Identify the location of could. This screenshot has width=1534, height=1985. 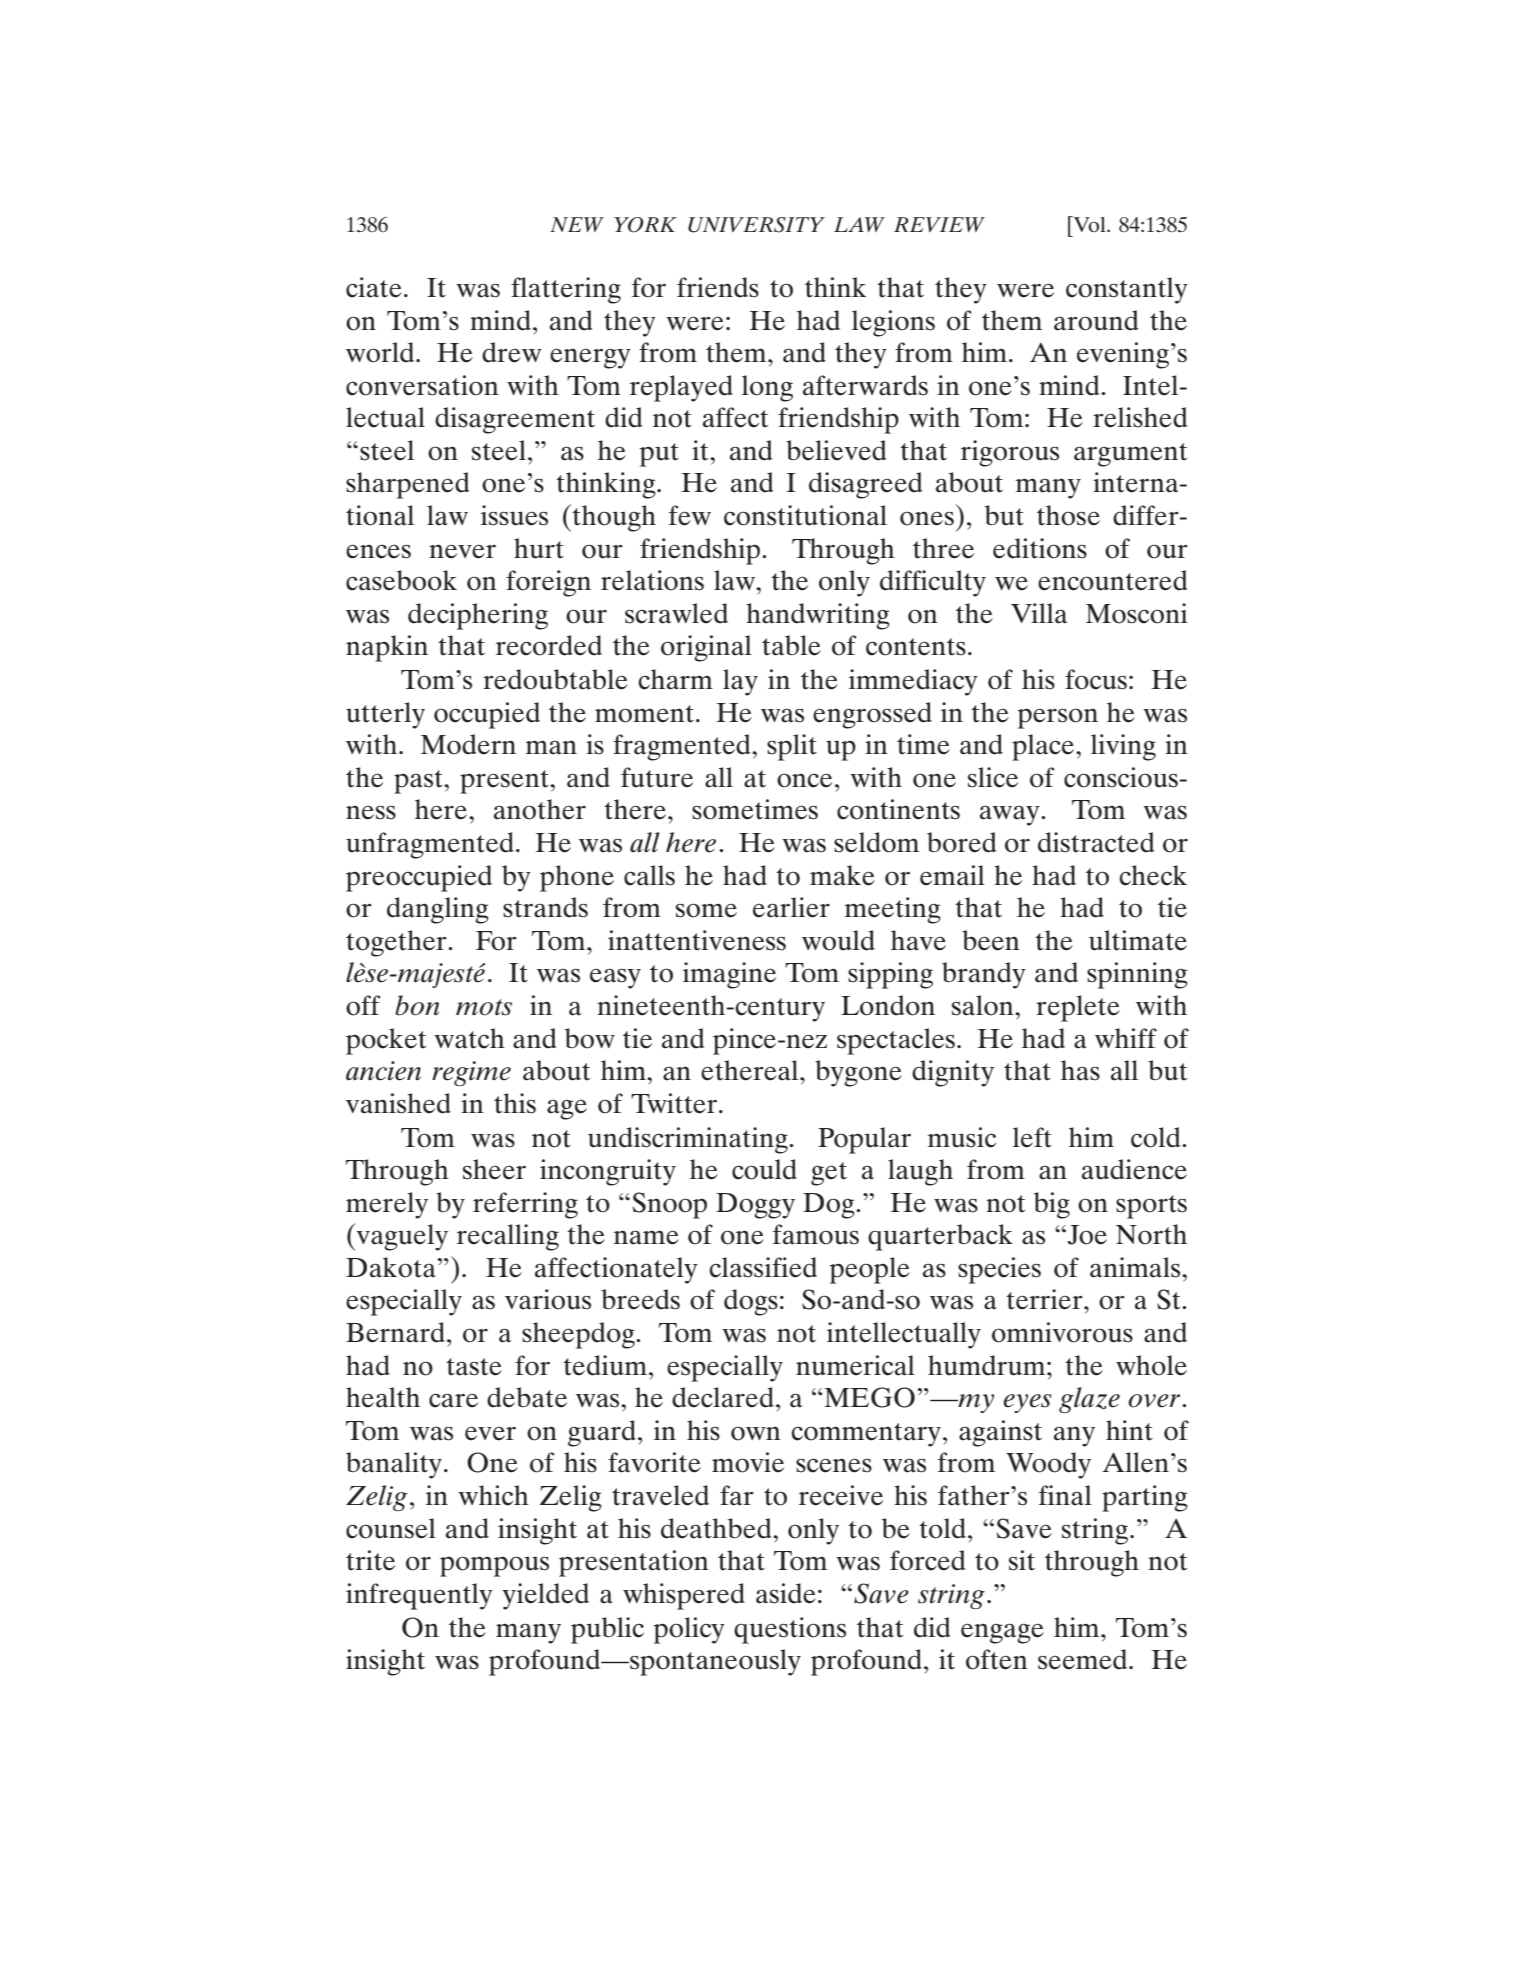
(764, 1169).
